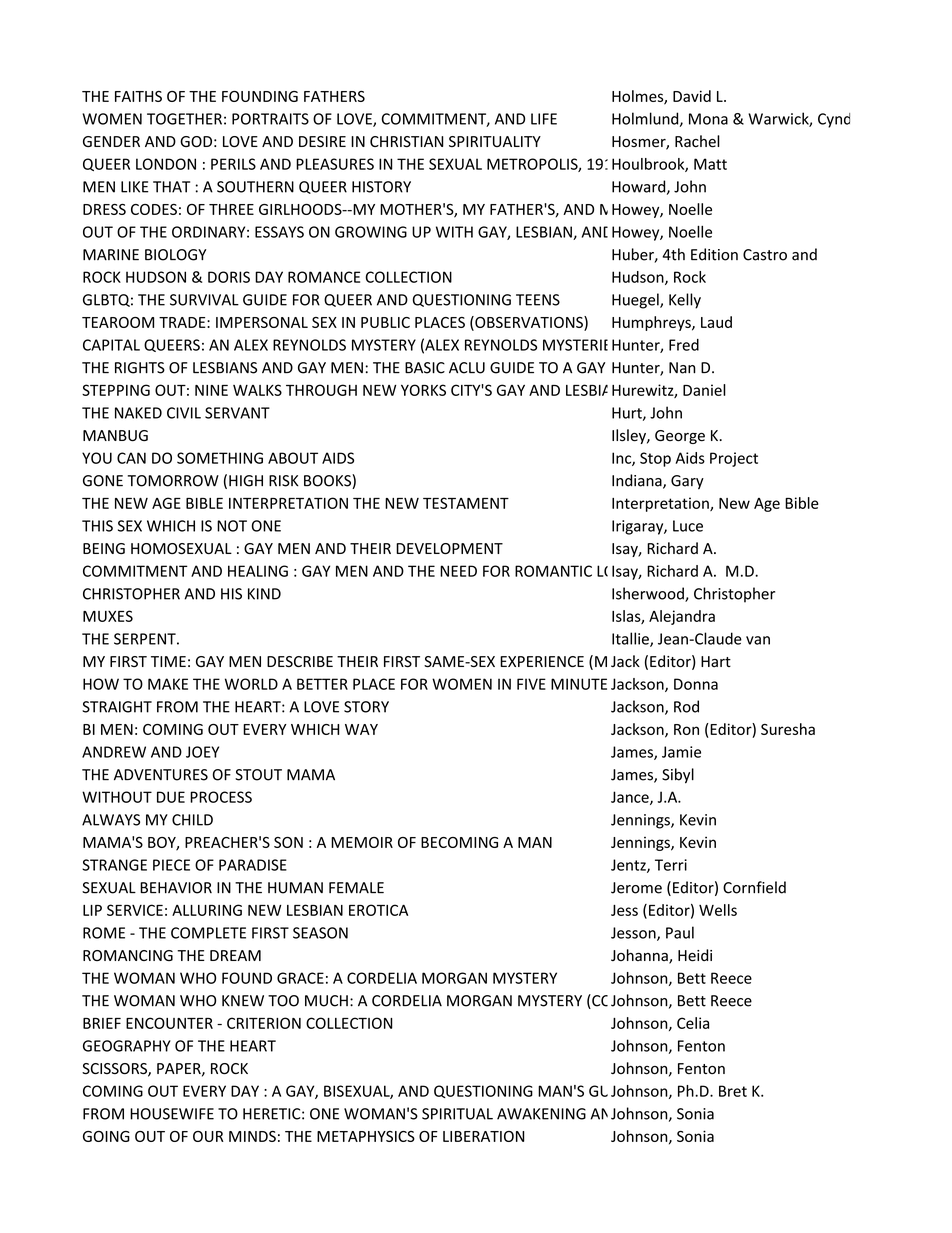 The height and width of the screenshot is (1233, 952). Describe the element at coordinates (407, 141) in the screenshot. I see `CHRISTIAN` at that location.
